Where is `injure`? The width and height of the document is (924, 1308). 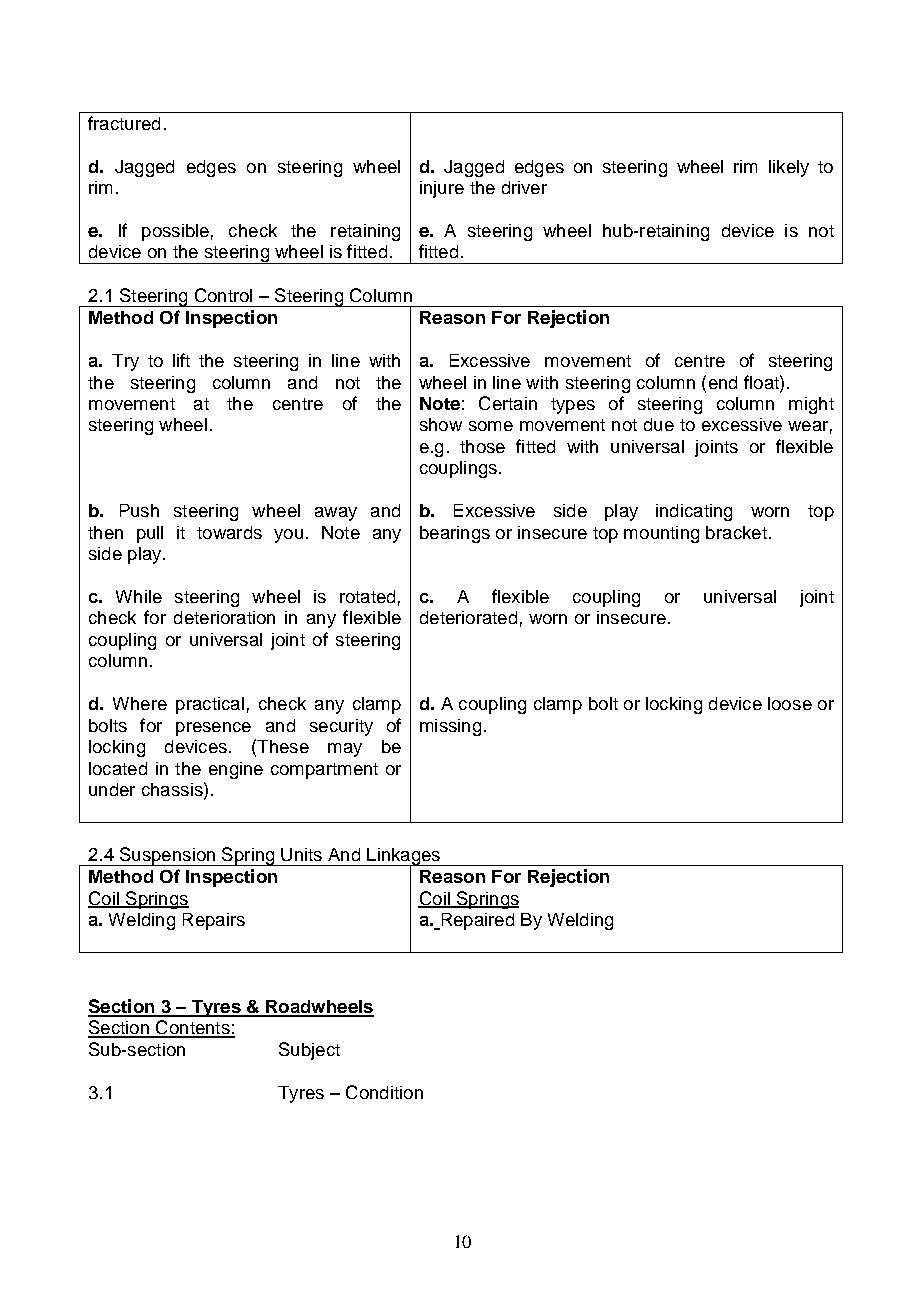 injure is located at coordinates (442, 189).
